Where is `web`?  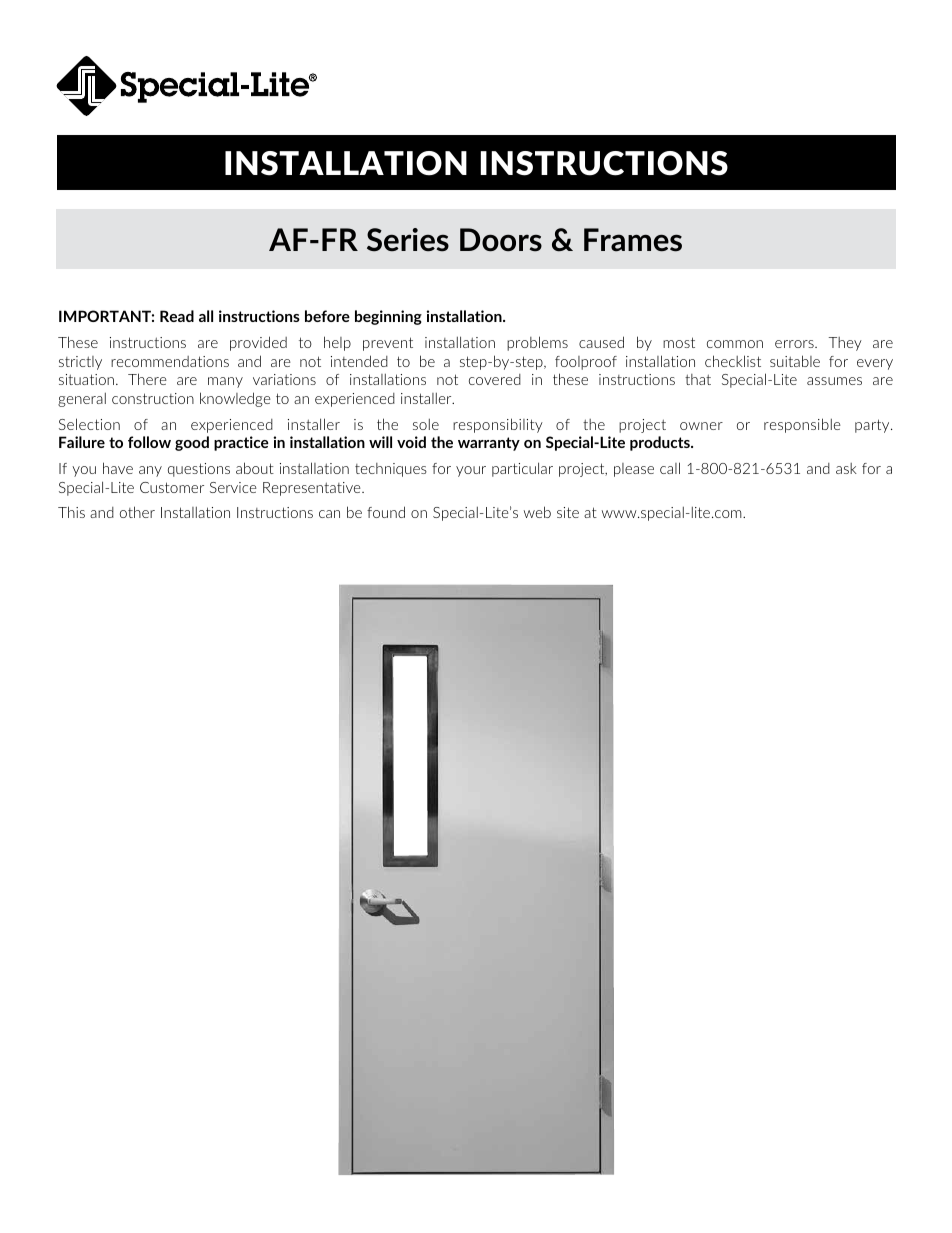 web is located at coordinates (537, 512).
